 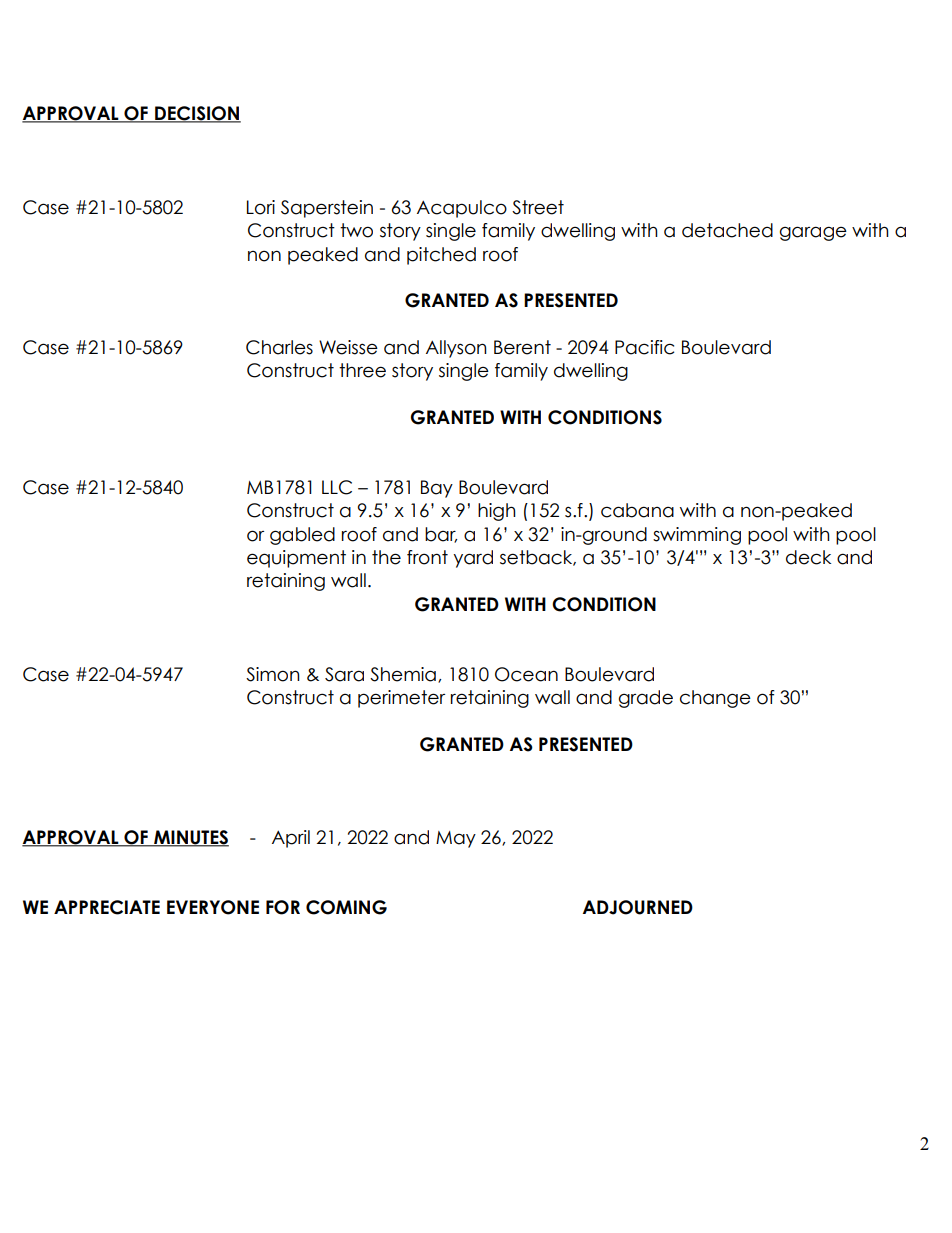 What do you see at coordinates (197, 114) in the page?
I see `DECISION` at bounding box center [197, 114].
